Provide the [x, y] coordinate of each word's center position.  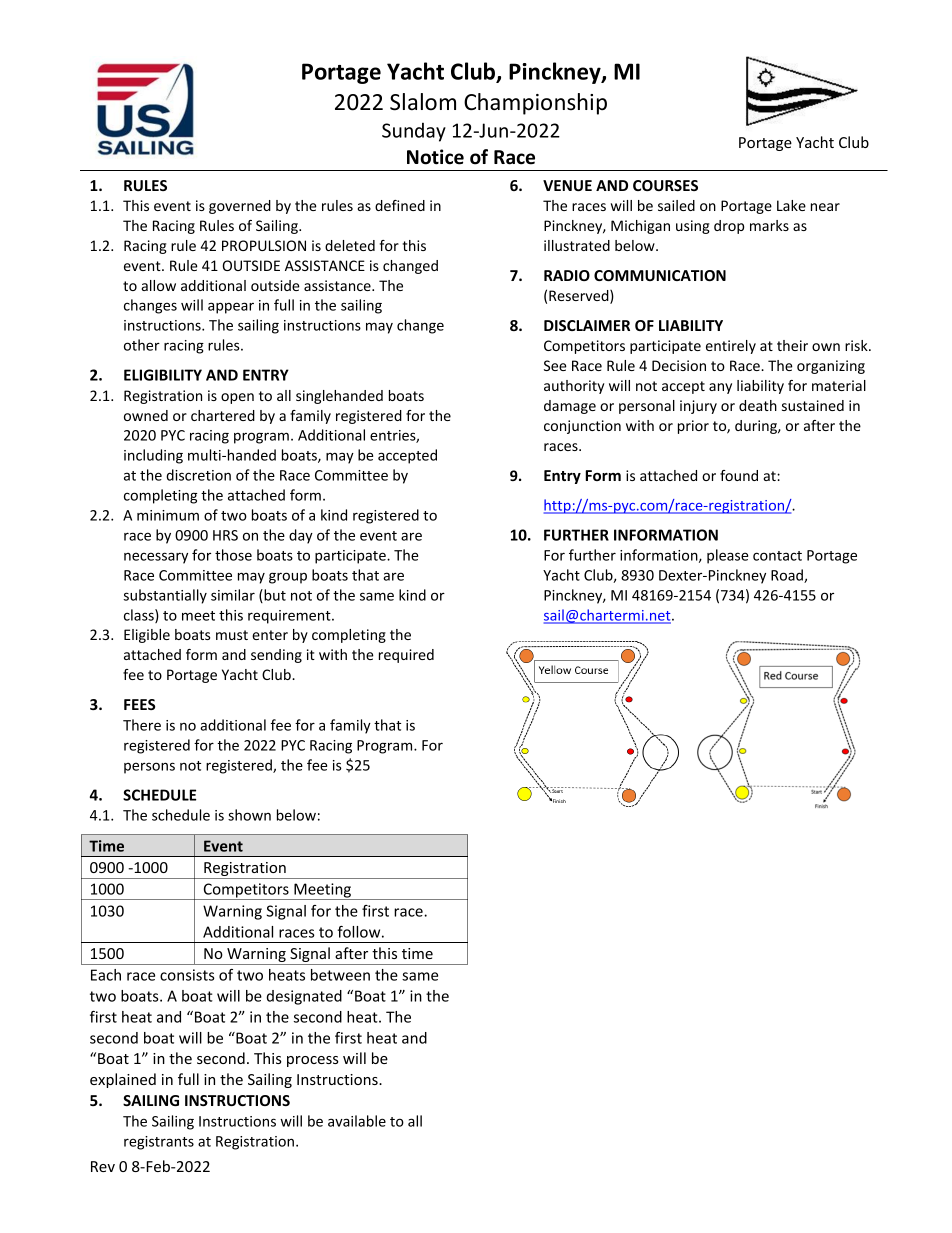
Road [788, 576]
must [232, 635]
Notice [435, 157]
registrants [159, 1143]
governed [240, 207]
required [406, 656]
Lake [791, 205]
